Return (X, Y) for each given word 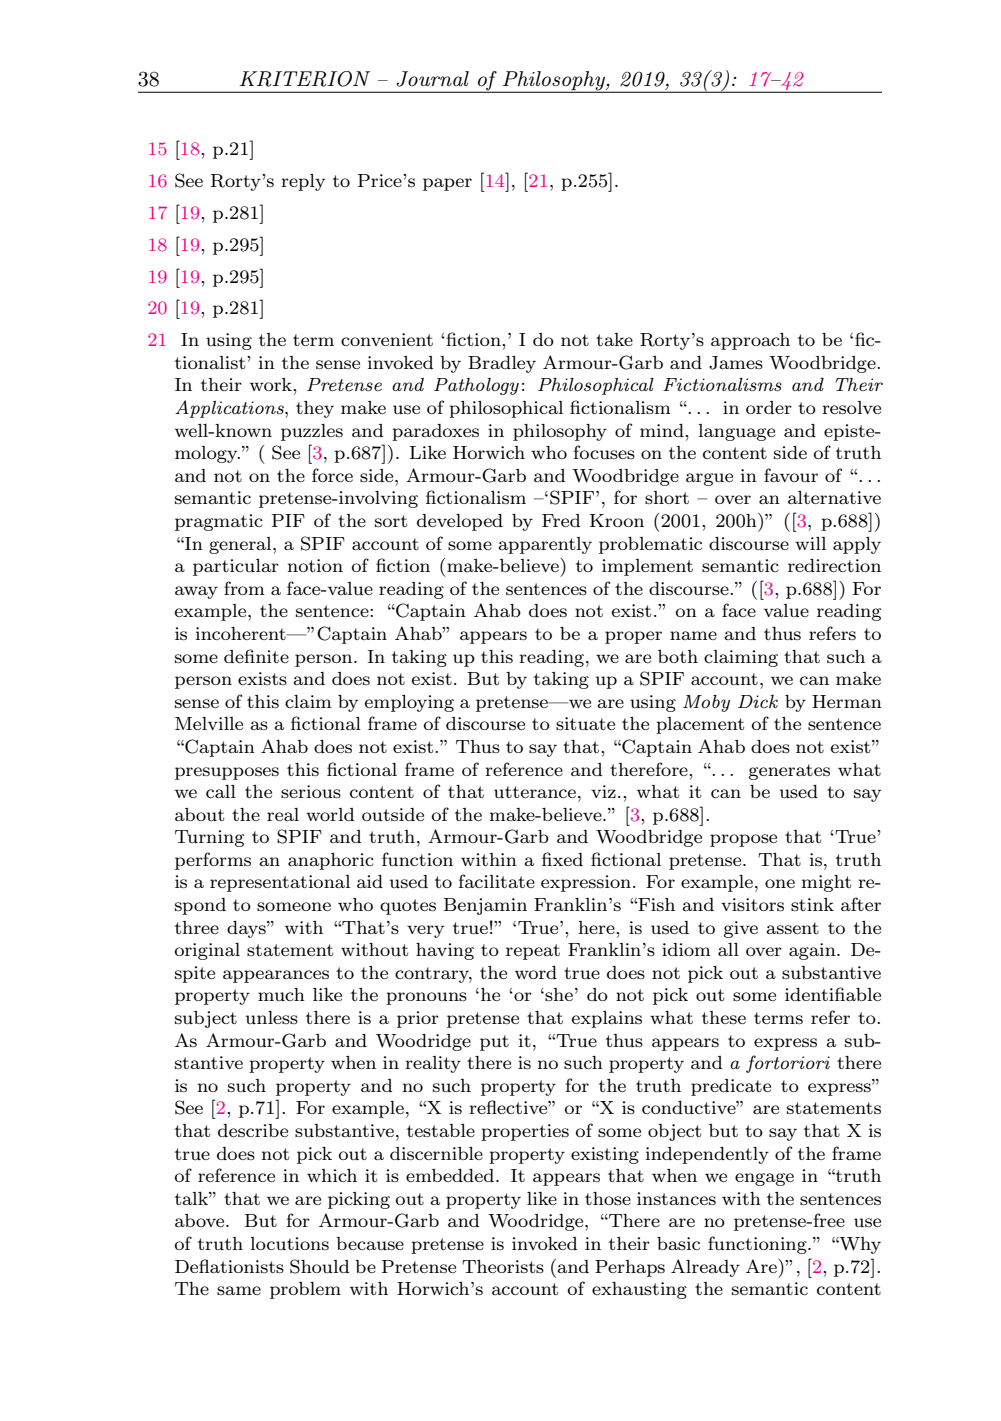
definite (256, 656)
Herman (847, 701)
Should (319, 1266)
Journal (432, 79)
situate (585, 723)
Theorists (503, 1266)
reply (303, 182)
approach (750, 341)
